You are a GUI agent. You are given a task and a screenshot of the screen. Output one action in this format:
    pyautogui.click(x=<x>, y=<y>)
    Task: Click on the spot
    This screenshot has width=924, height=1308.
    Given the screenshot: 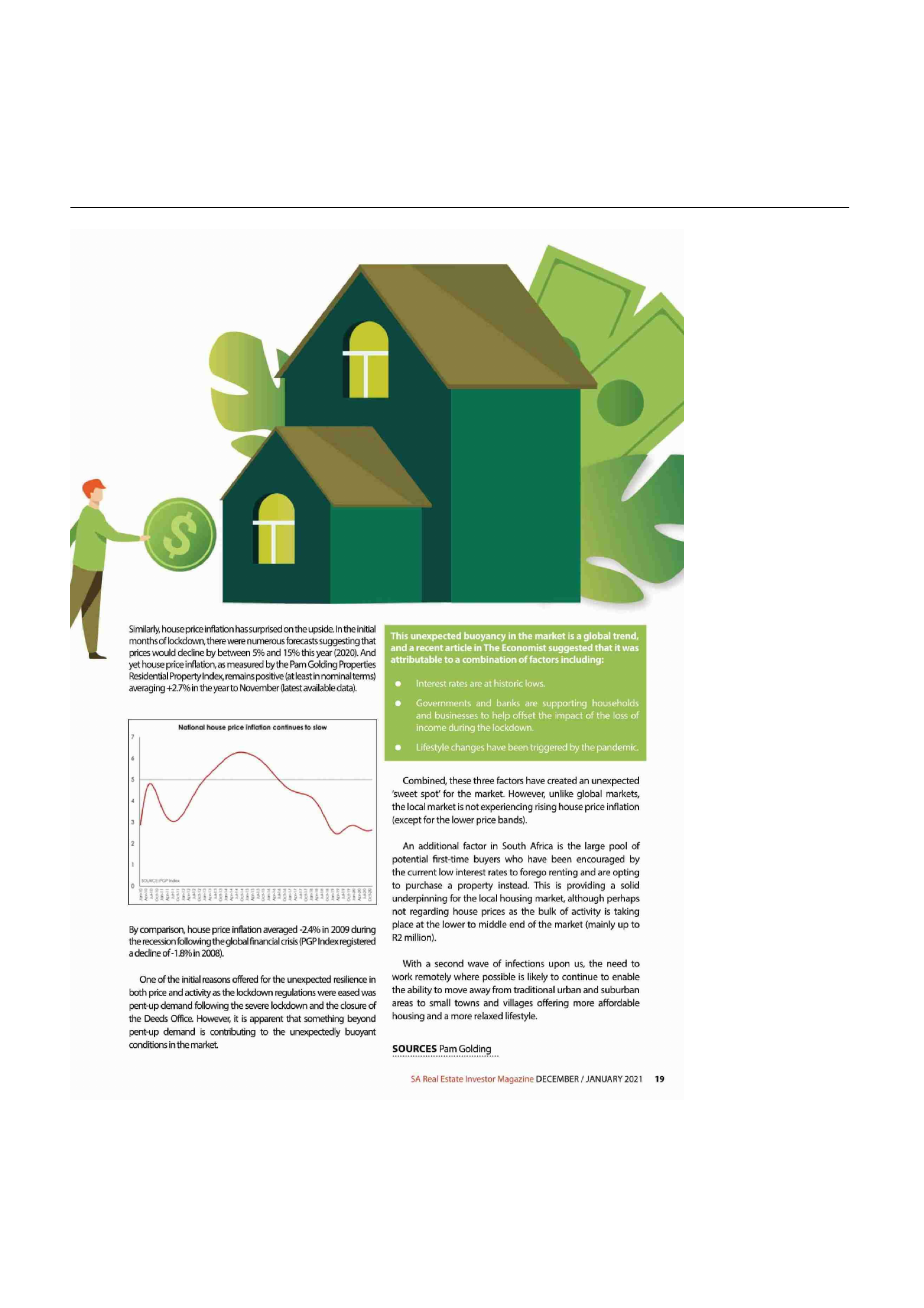 What is the action you would take?
    pyautogui.click(x=431, y=795)
